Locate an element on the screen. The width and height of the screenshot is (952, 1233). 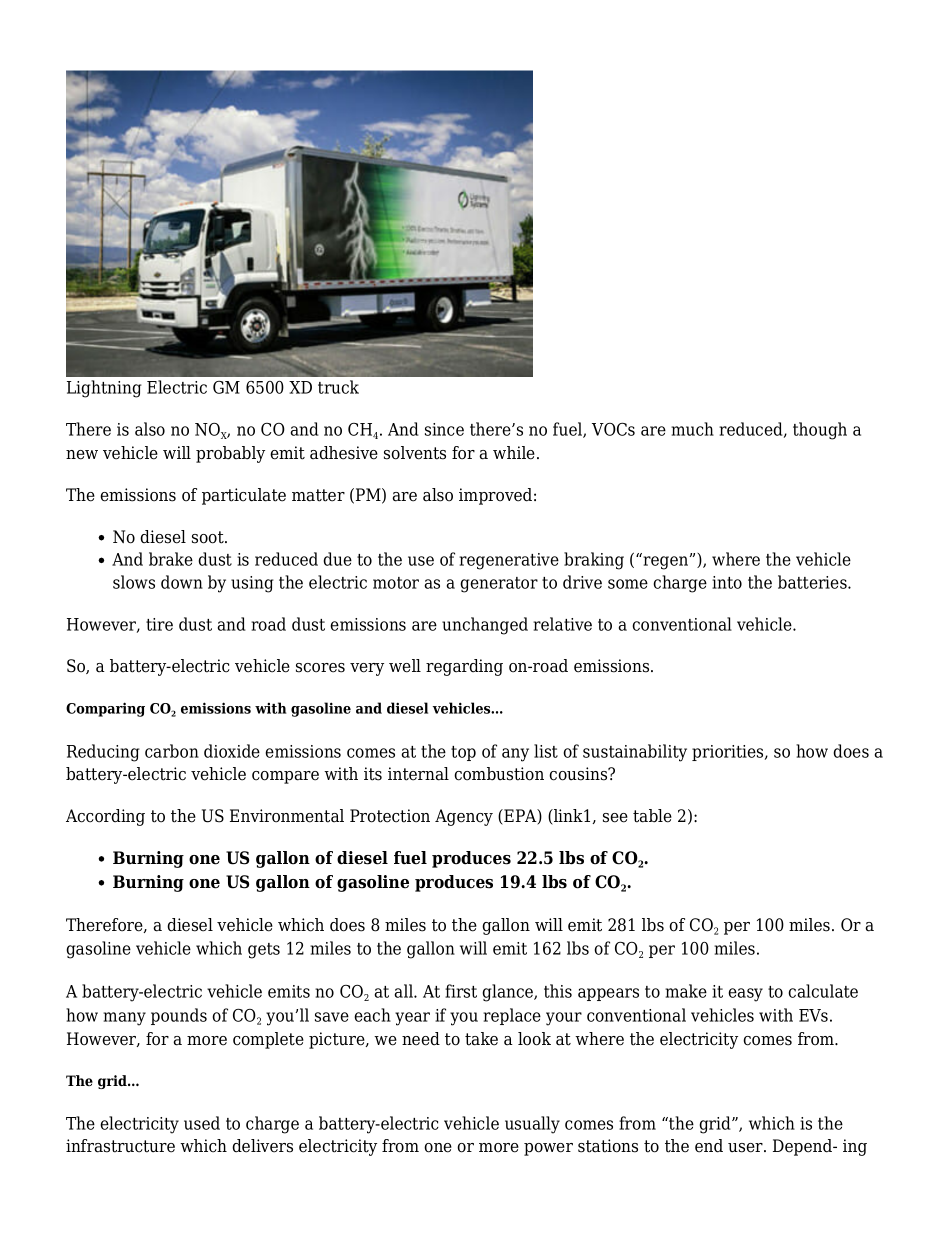
Lightning is located at coordinates (104, 389).
